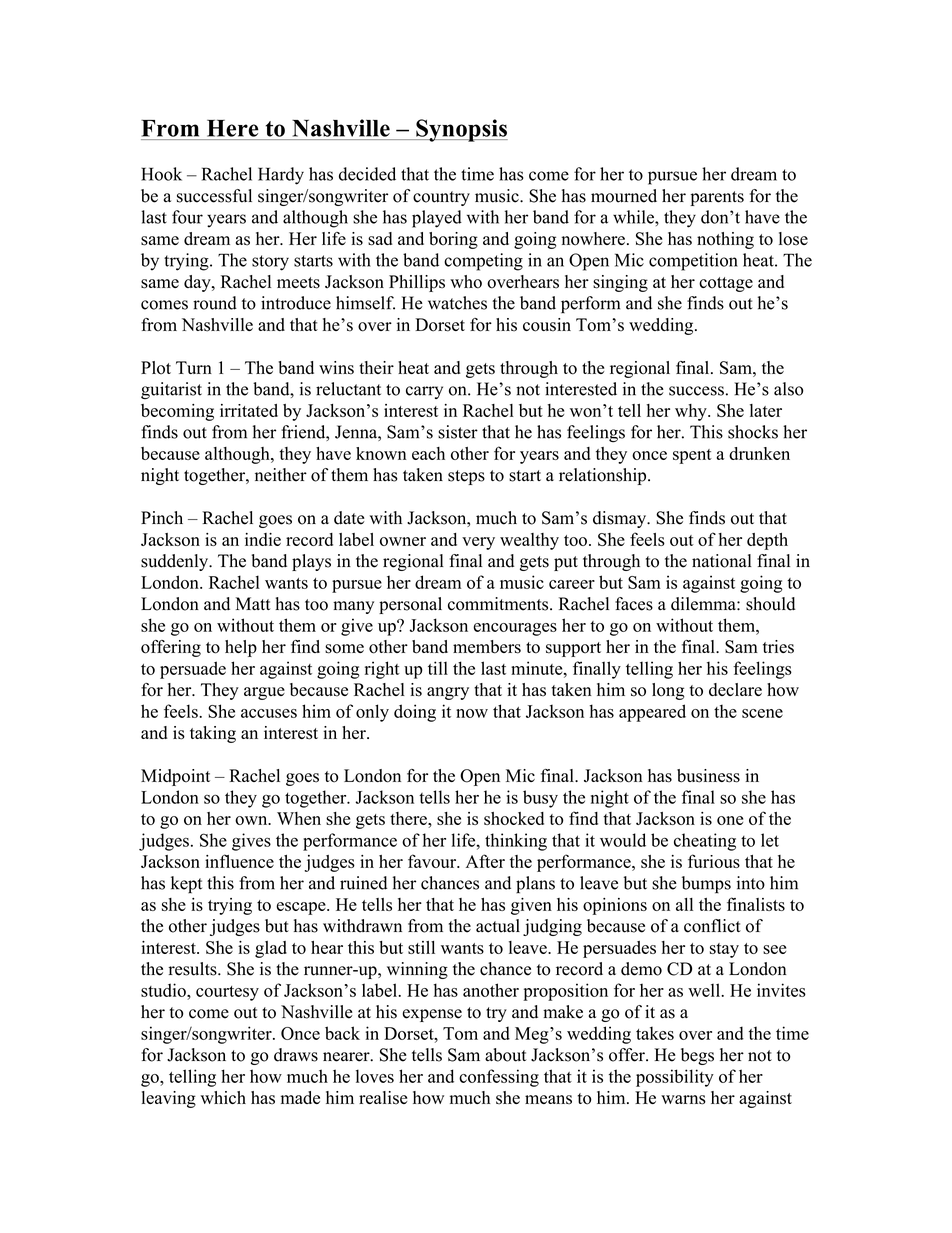  I want to click on taking, so click(213, 734).
